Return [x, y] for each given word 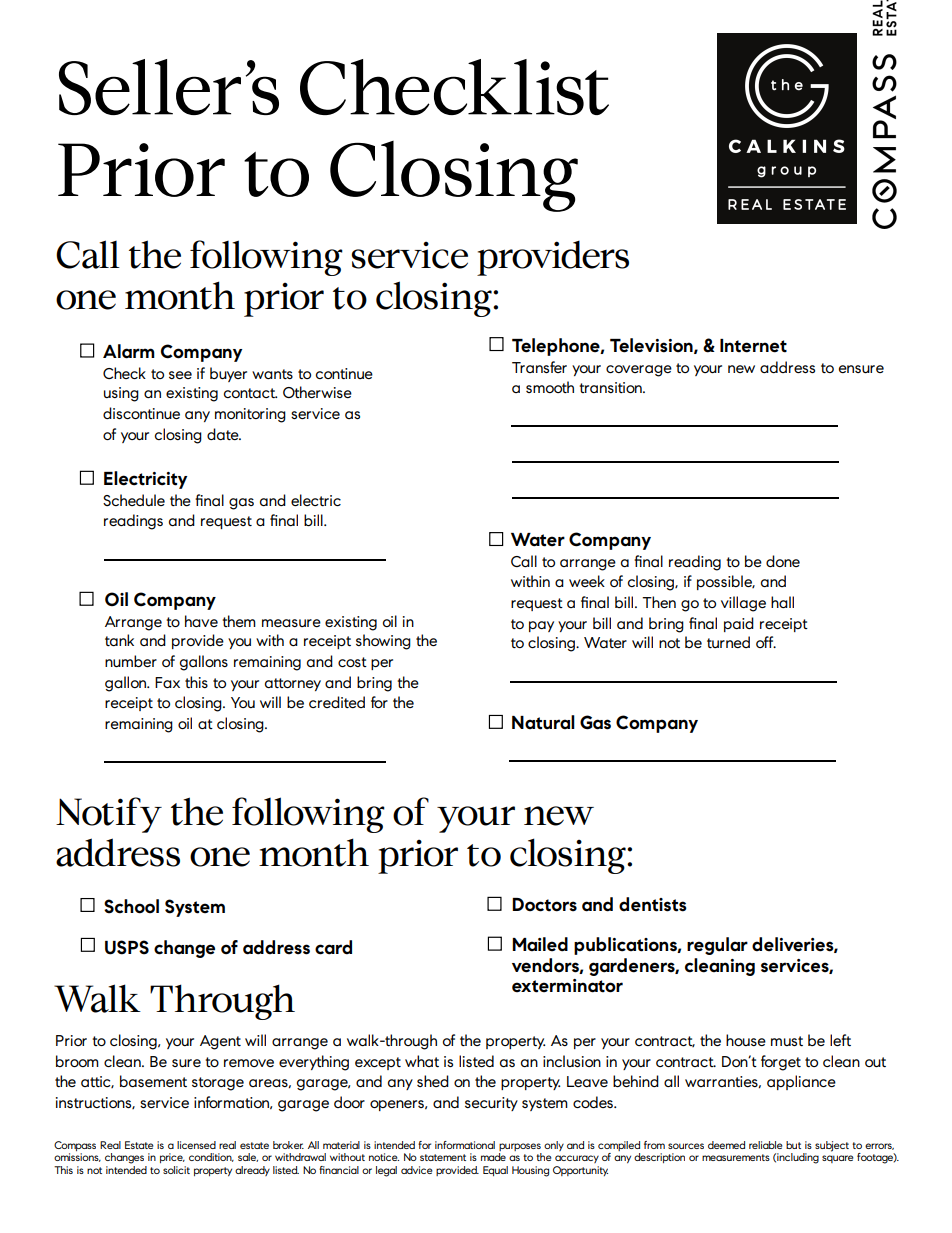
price [172, 1158]
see [180, 375]
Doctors [544, 905]
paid [739, 624]
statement [443, 1157]
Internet [753, 346]
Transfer [539, 367]
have [201, 621]
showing [383, 642]
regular [717, 946]
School [131, 906]
